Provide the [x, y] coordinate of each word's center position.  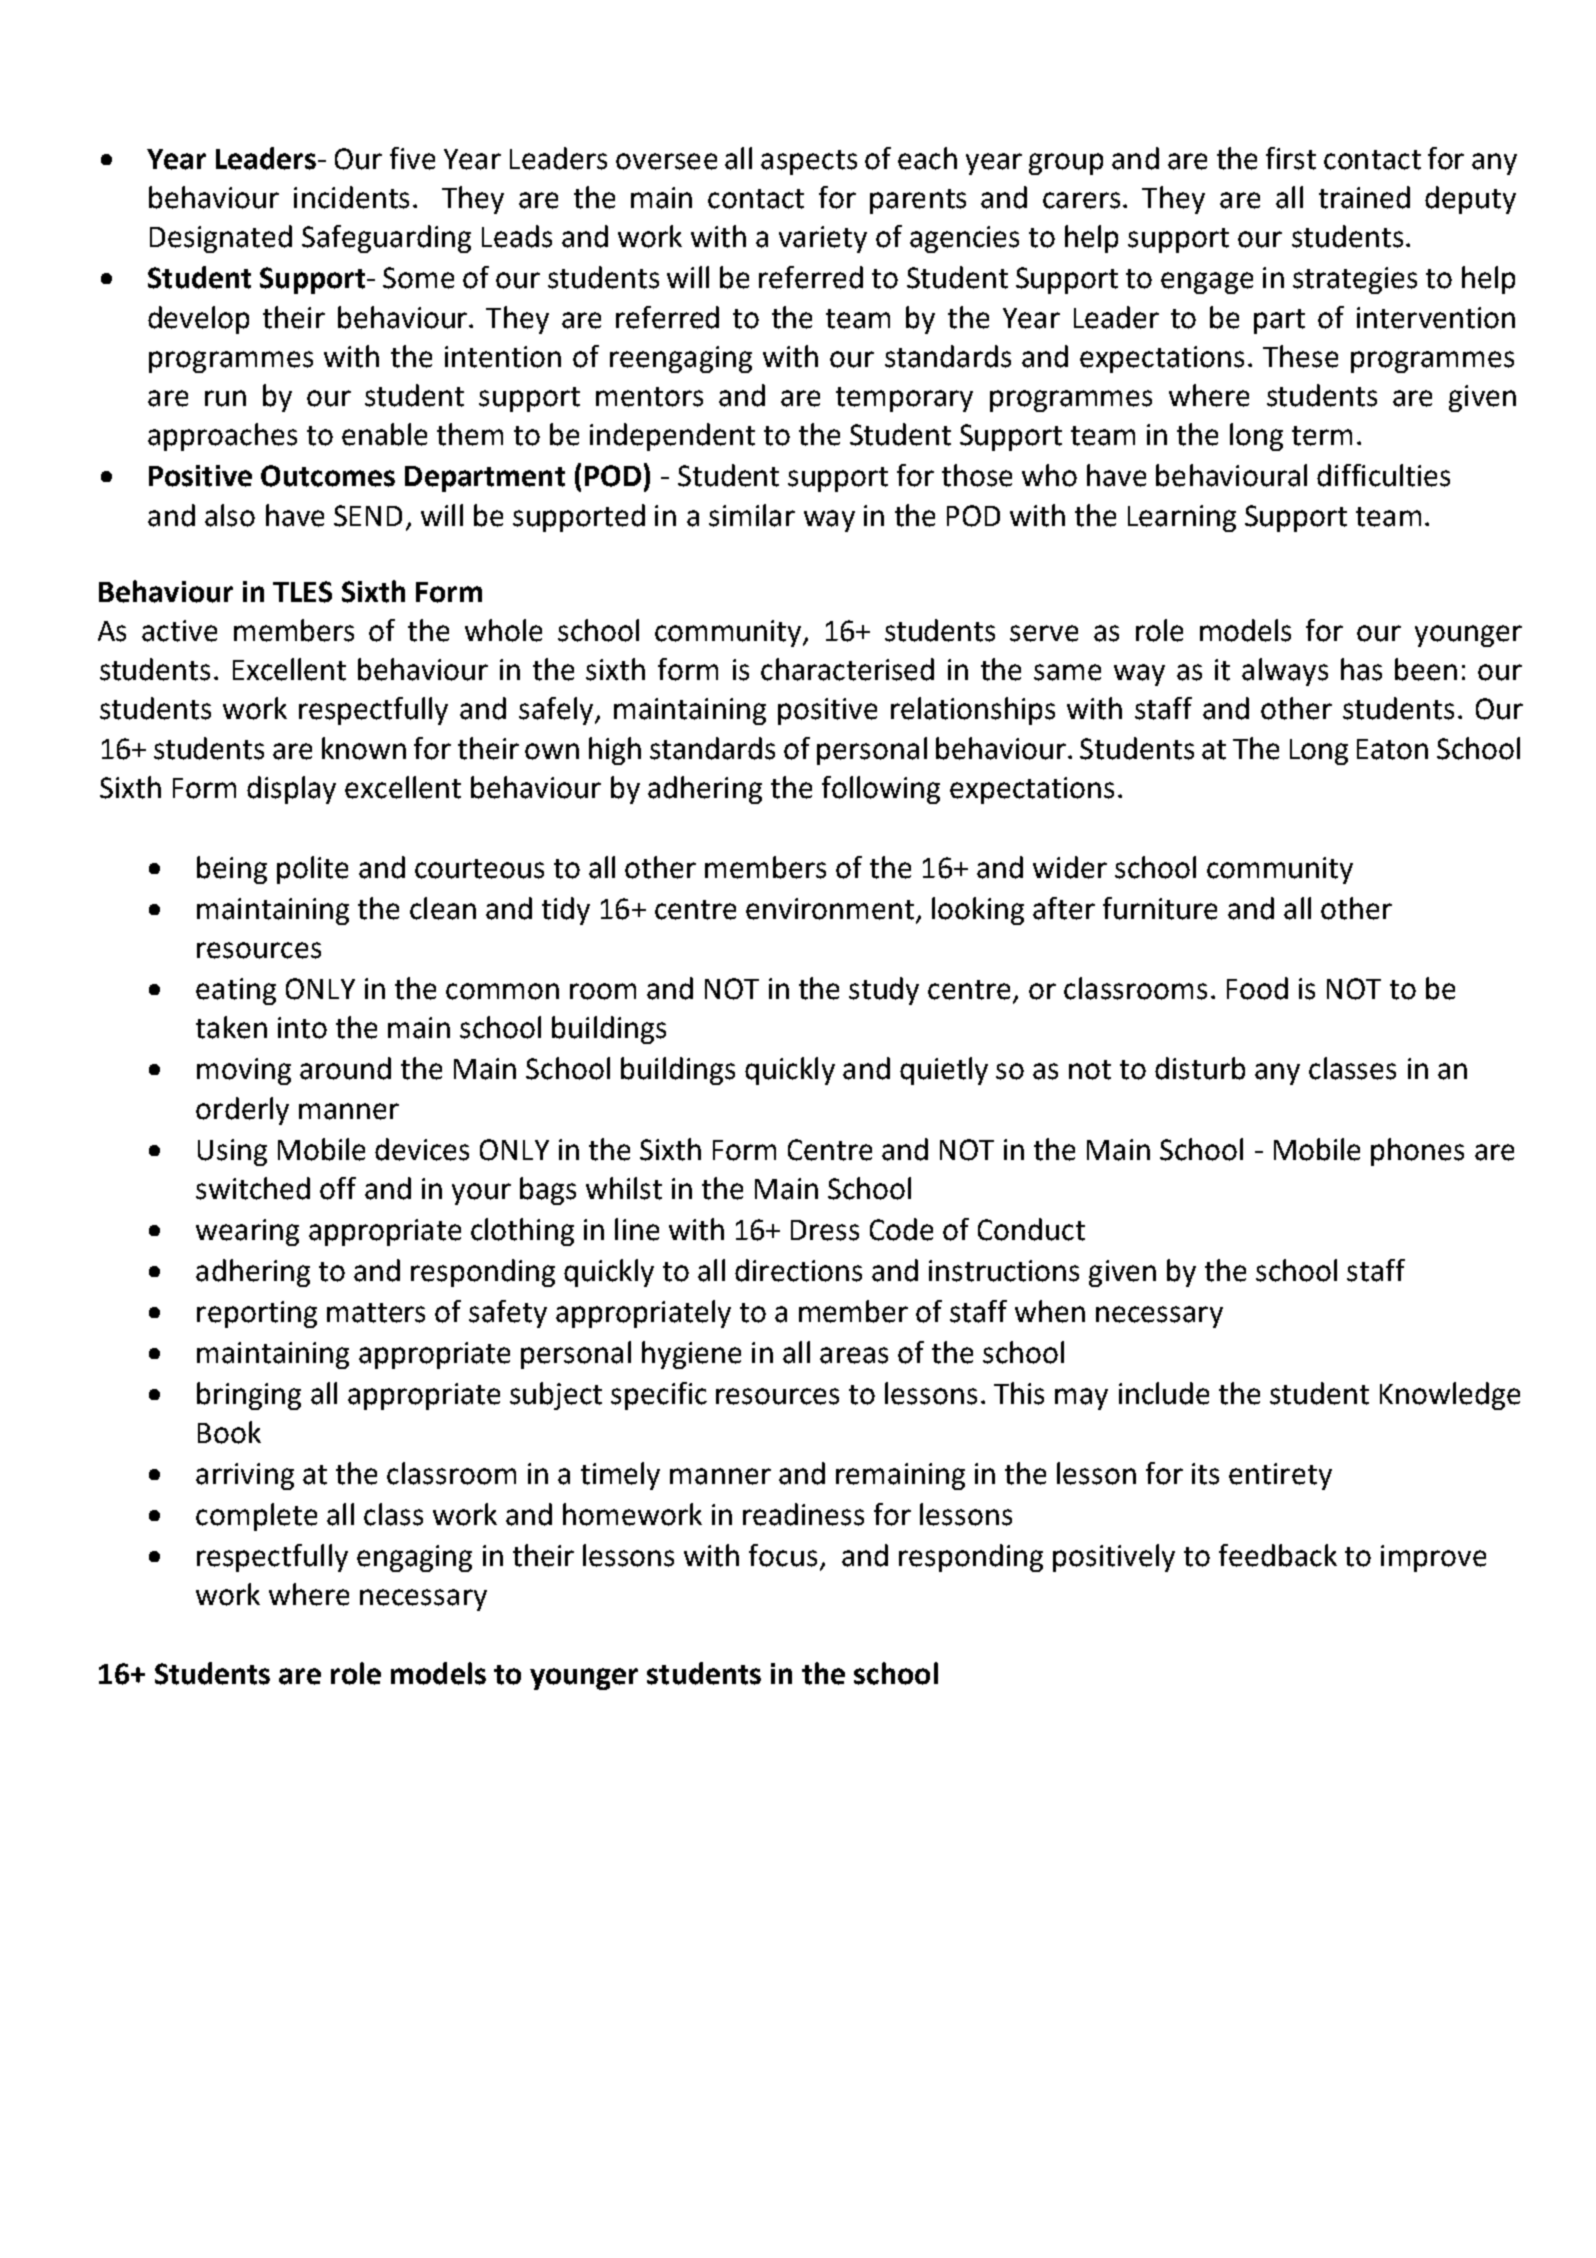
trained [1364, 197]
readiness [803, 1514]
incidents [351, 197]
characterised [847, 669]
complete [256, 1517]
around [345, 1068]
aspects [809, 162]
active [179, 631]
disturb [1200, 1068]
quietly [944, 1071]
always [1285, 672]
